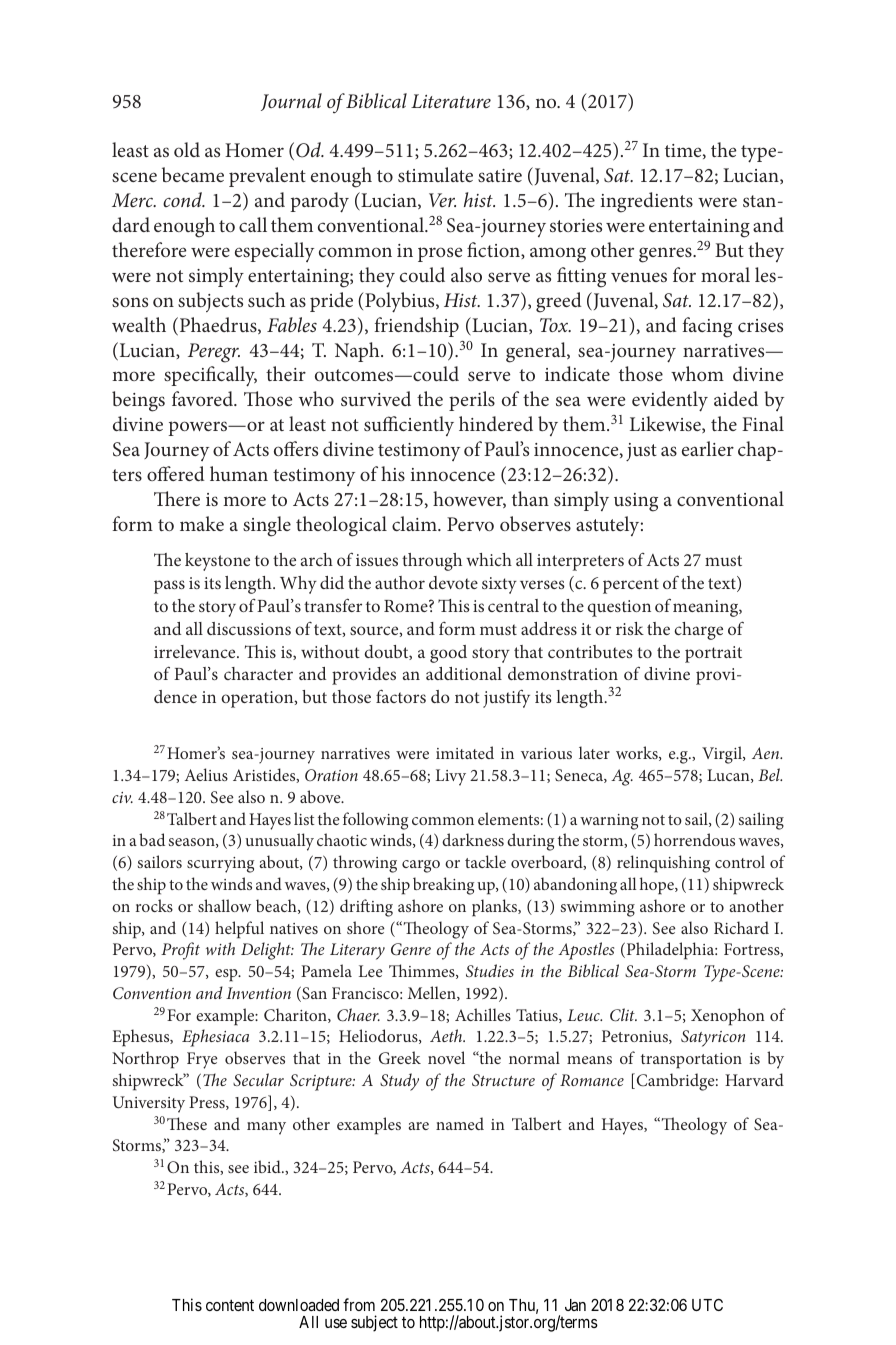  Describe the element at coordinates (359, 1304) in the screenshot. I see `from` at that location.
